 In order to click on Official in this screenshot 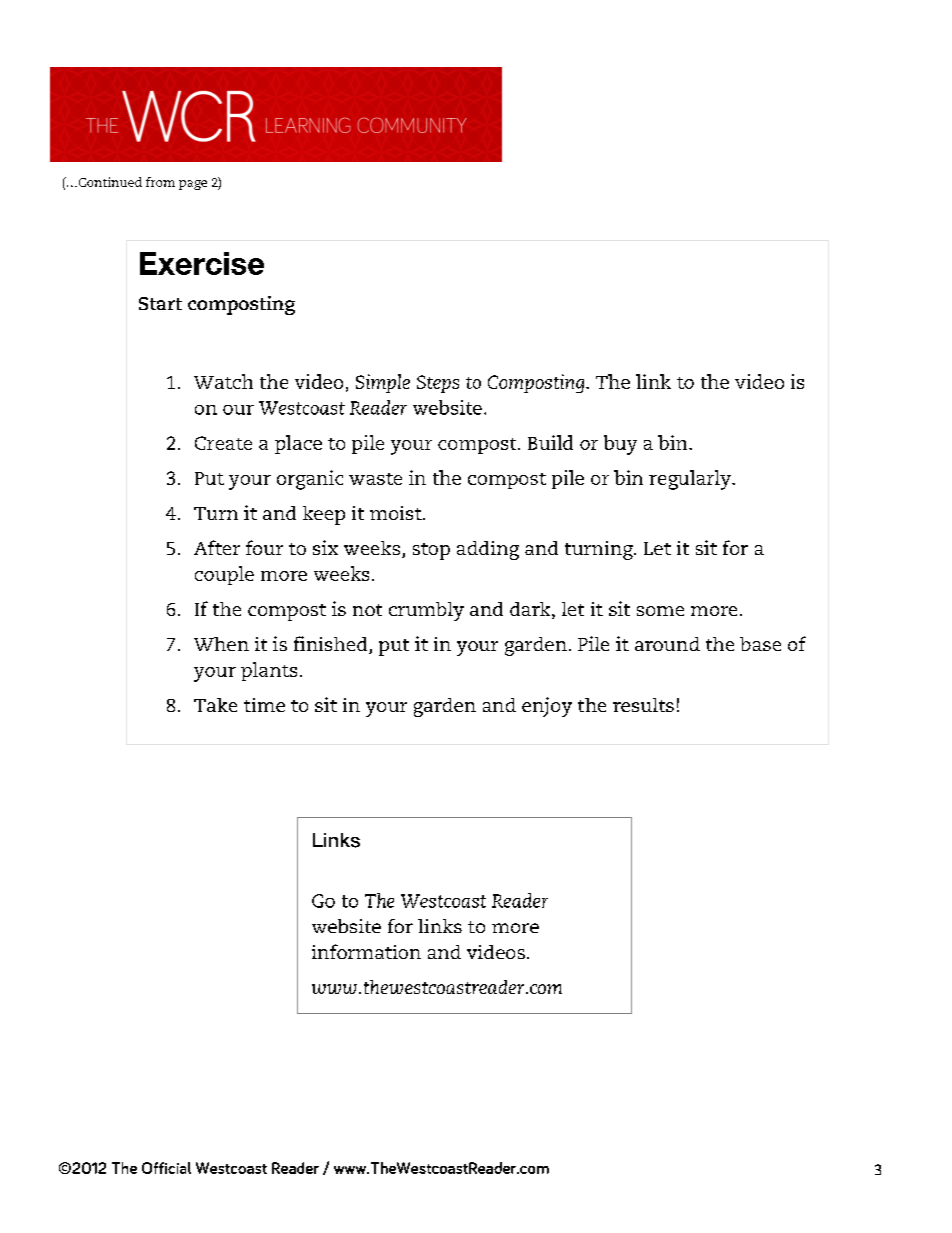, I will do `click(166, 1168)`.
